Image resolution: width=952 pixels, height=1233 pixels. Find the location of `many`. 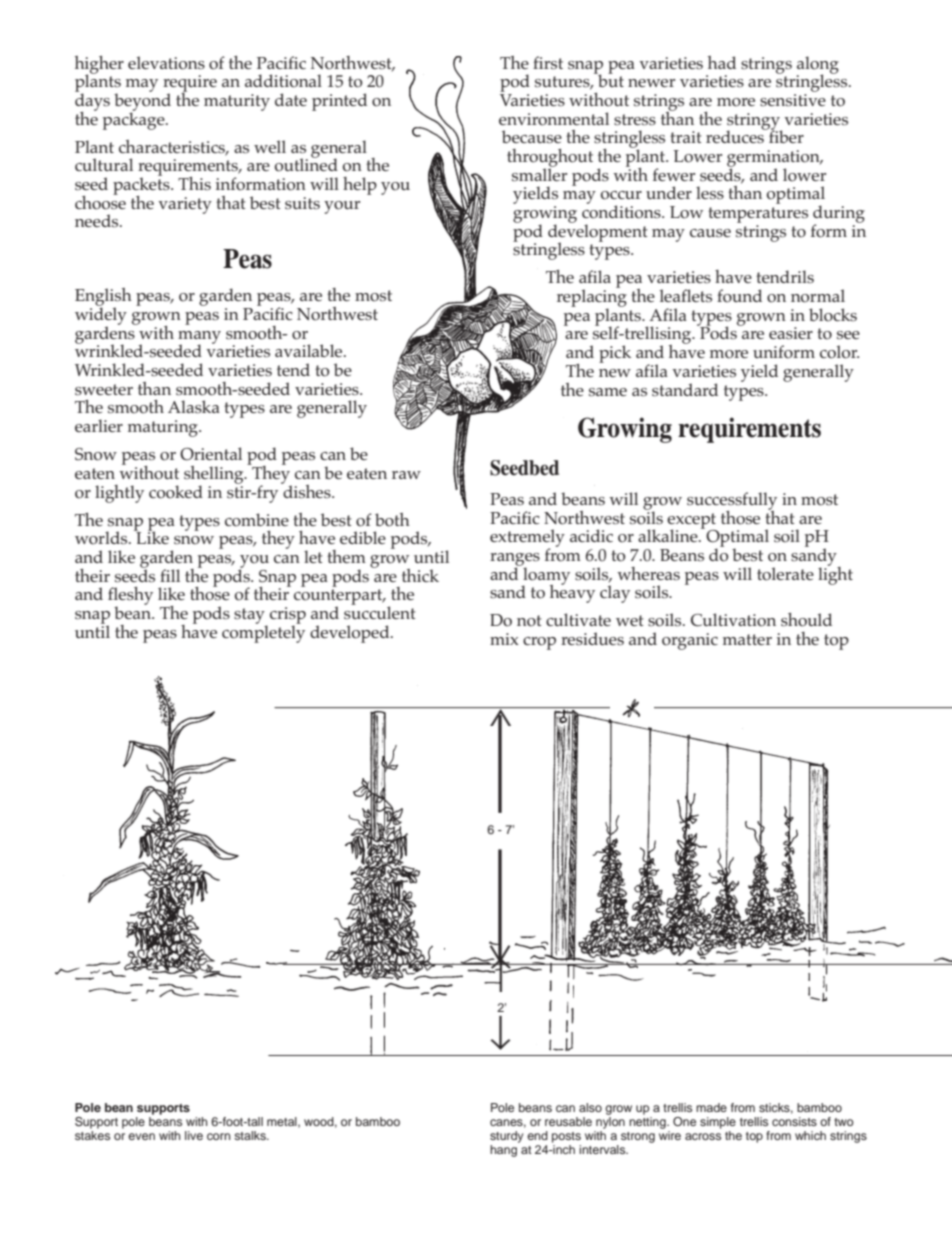

many is located at coordinates (199, 338).
